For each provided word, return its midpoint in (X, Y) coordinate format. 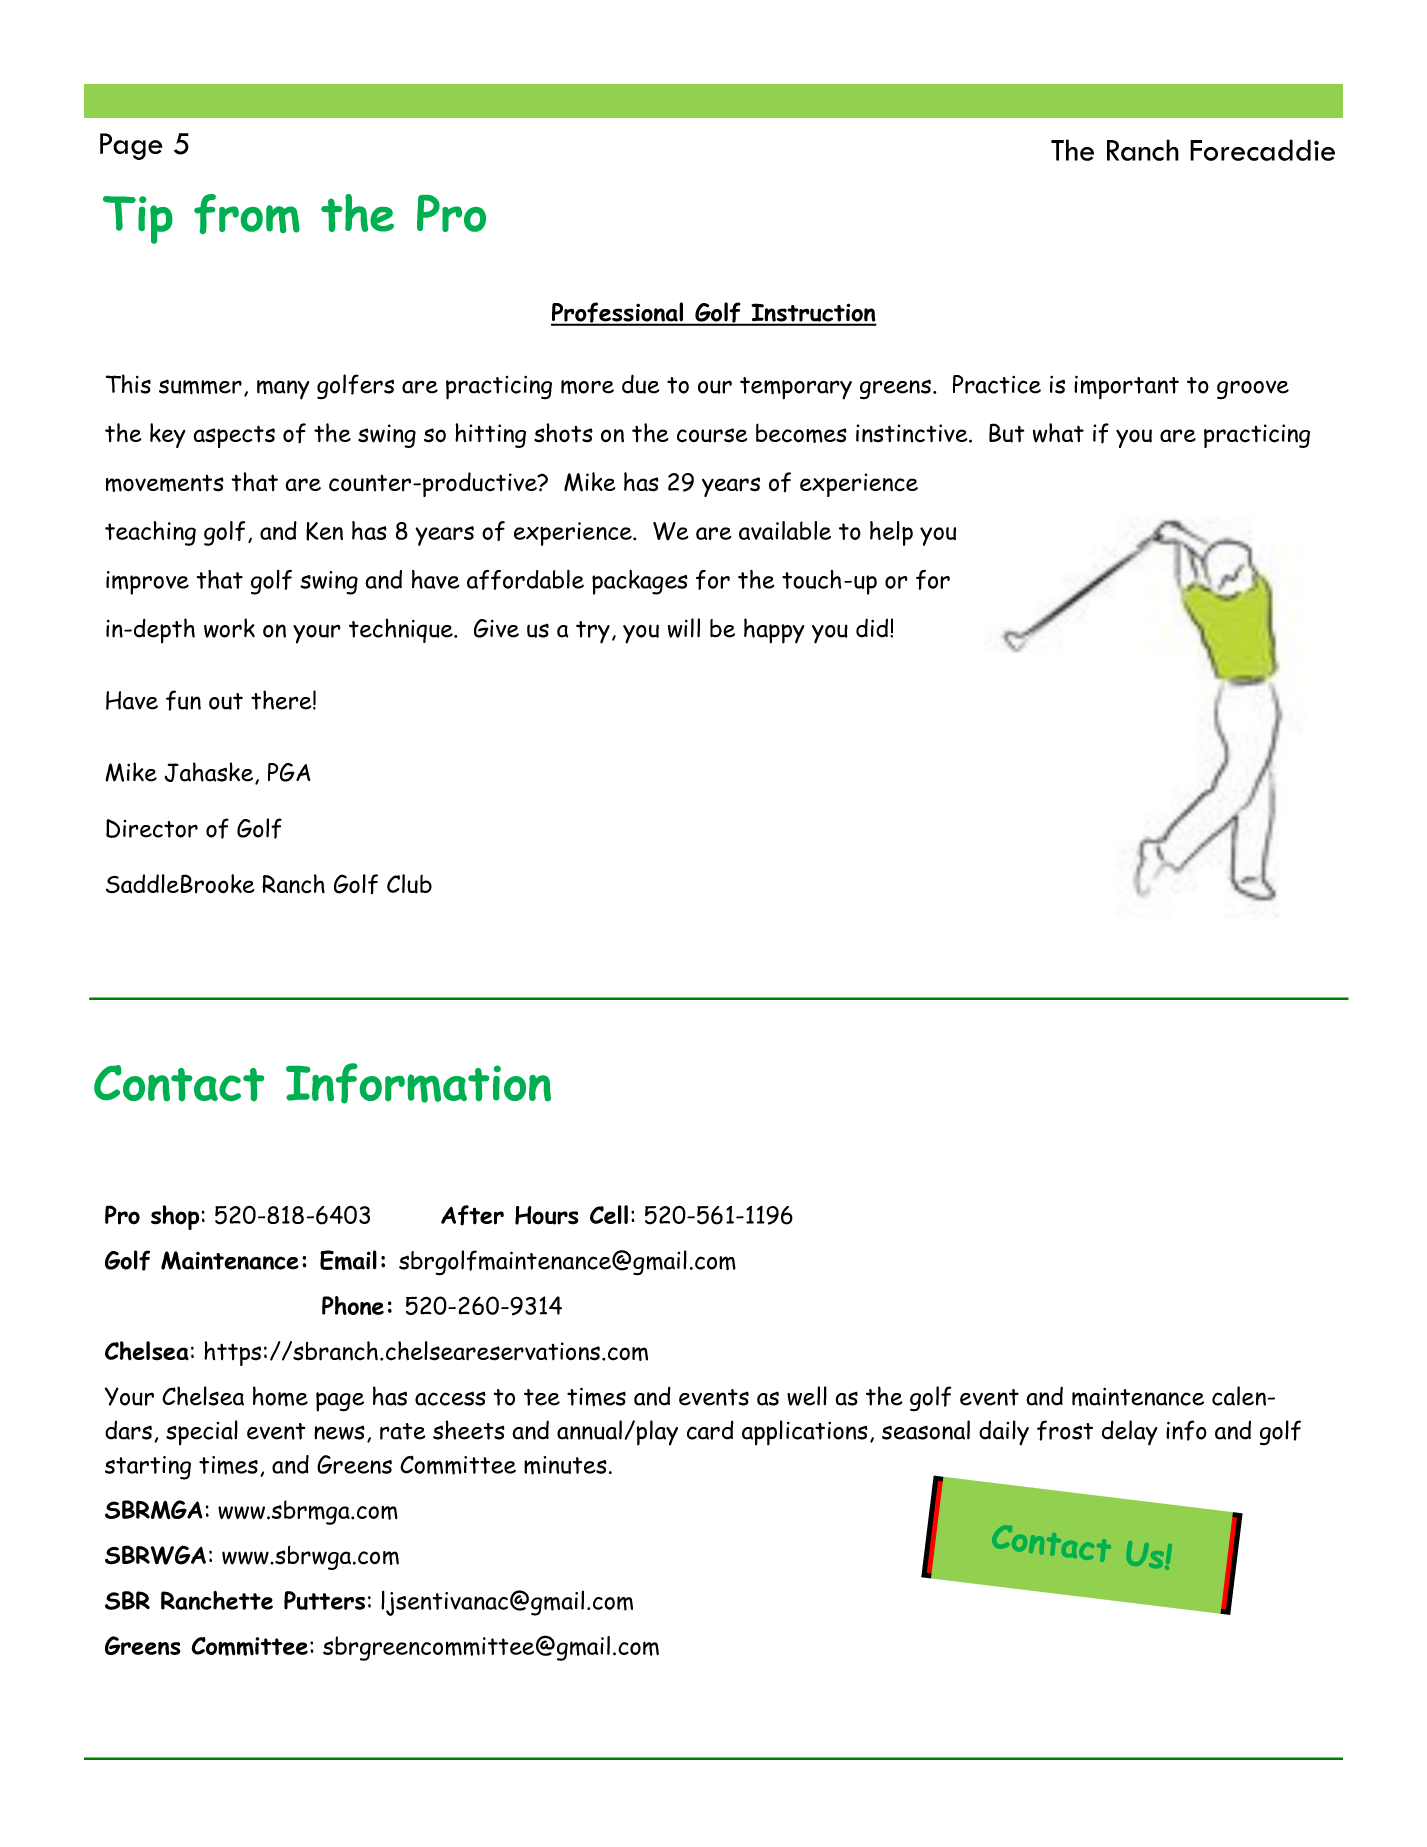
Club (409, 884)
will (684, 628)
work (229, 628)
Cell (609, 1214)
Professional (618, 313)
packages (640, 582)
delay (1129, 1433)
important (1126, 387)
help (891, 533)
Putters (324, 1600)
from (247, 214)
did (873, 628)
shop (175, 1217)
